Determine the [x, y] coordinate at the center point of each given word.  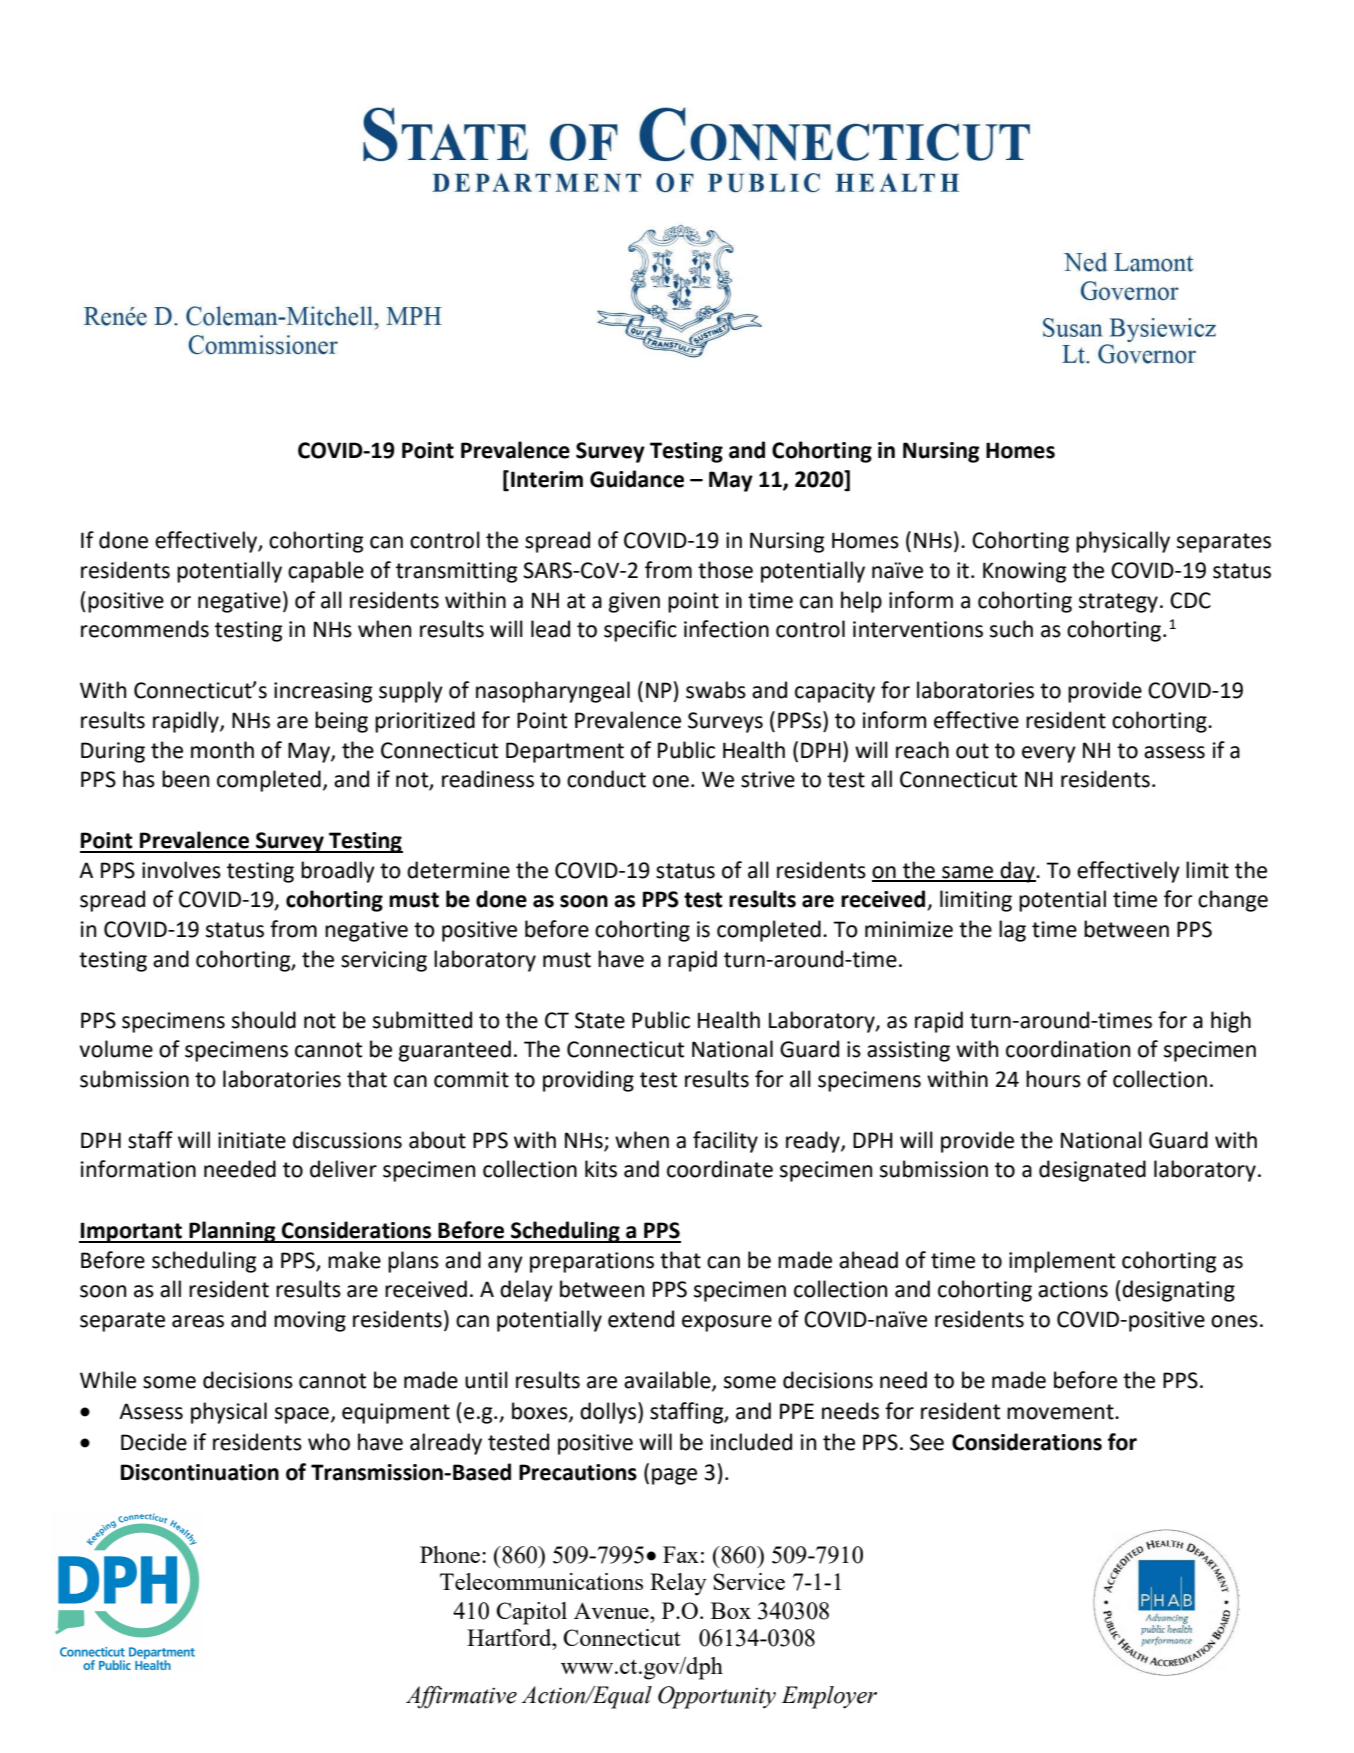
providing [588, 1081]
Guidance [637, 479]
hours [1053, 1079]
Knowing [1025, 572]
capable [326, 572]
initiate [252, 1140]
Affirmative [461, 1697]
